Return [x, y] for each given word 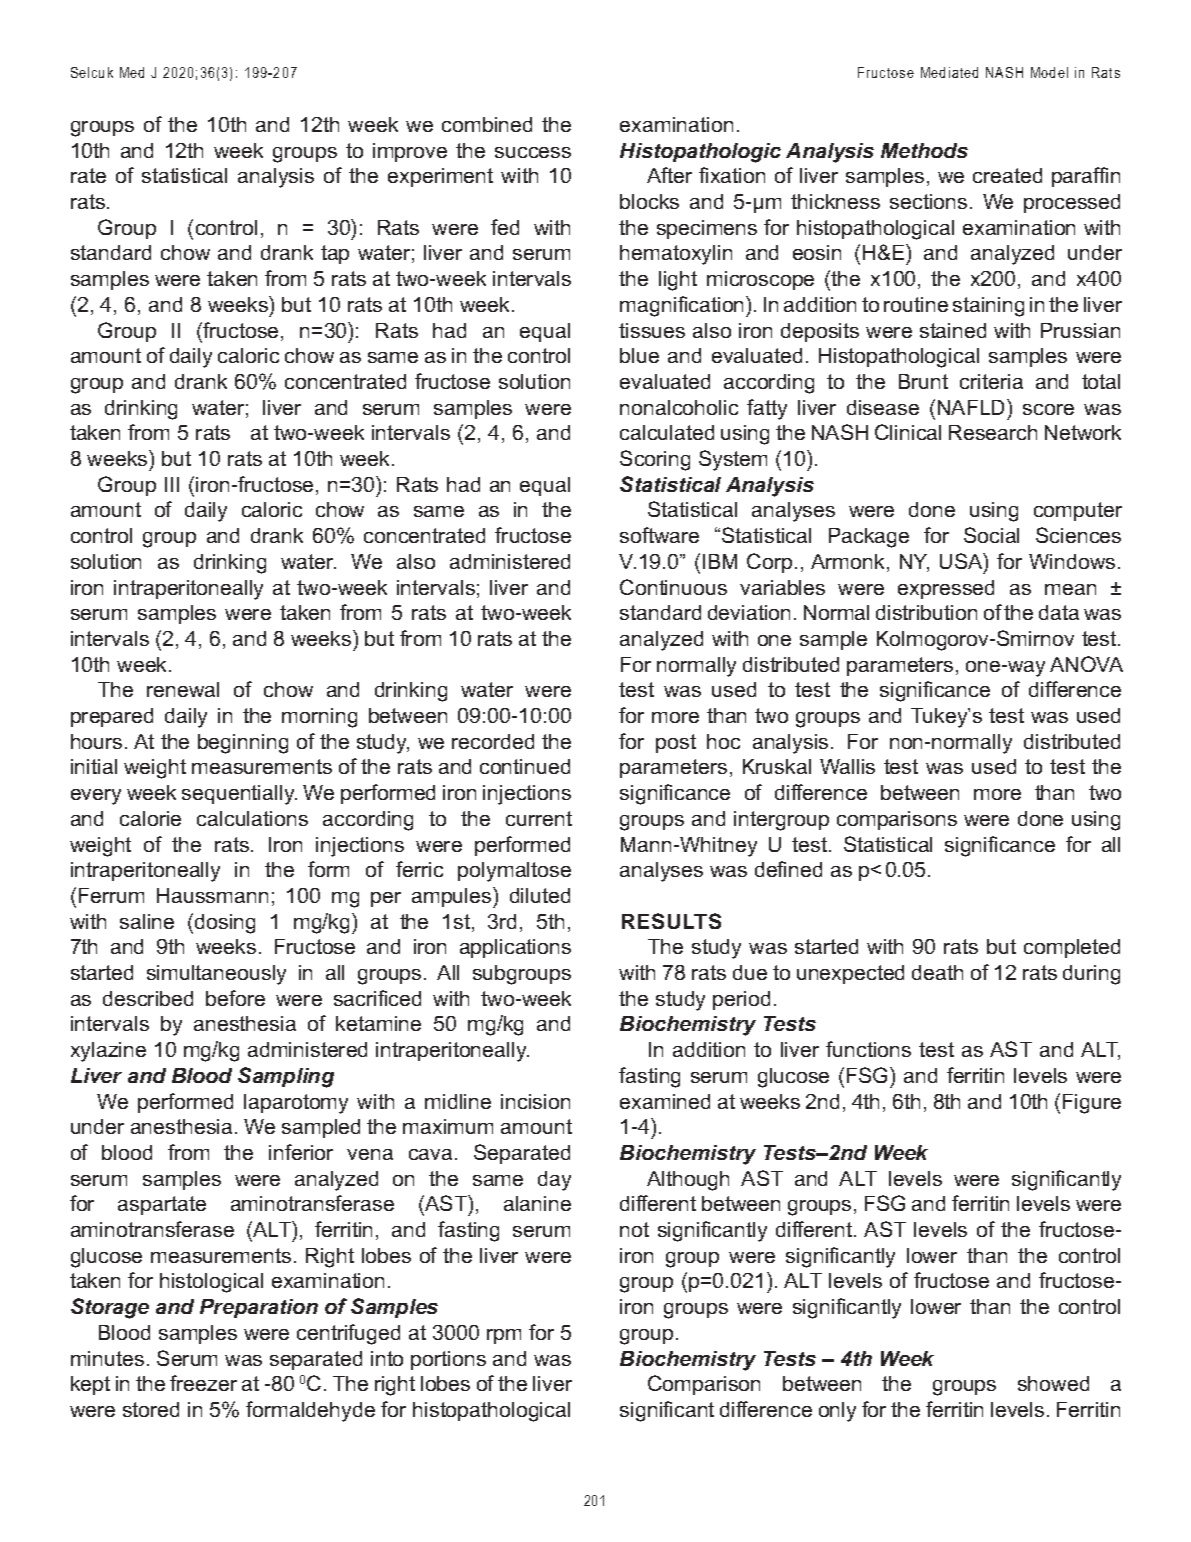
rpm [504, 1336]
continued [525, 766]
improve [410, 152]
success [533, 152]
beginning [243, 744]
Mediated [949, 72]
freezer [203, 1383]
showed [1053, 1383]
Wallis [847, 766]
